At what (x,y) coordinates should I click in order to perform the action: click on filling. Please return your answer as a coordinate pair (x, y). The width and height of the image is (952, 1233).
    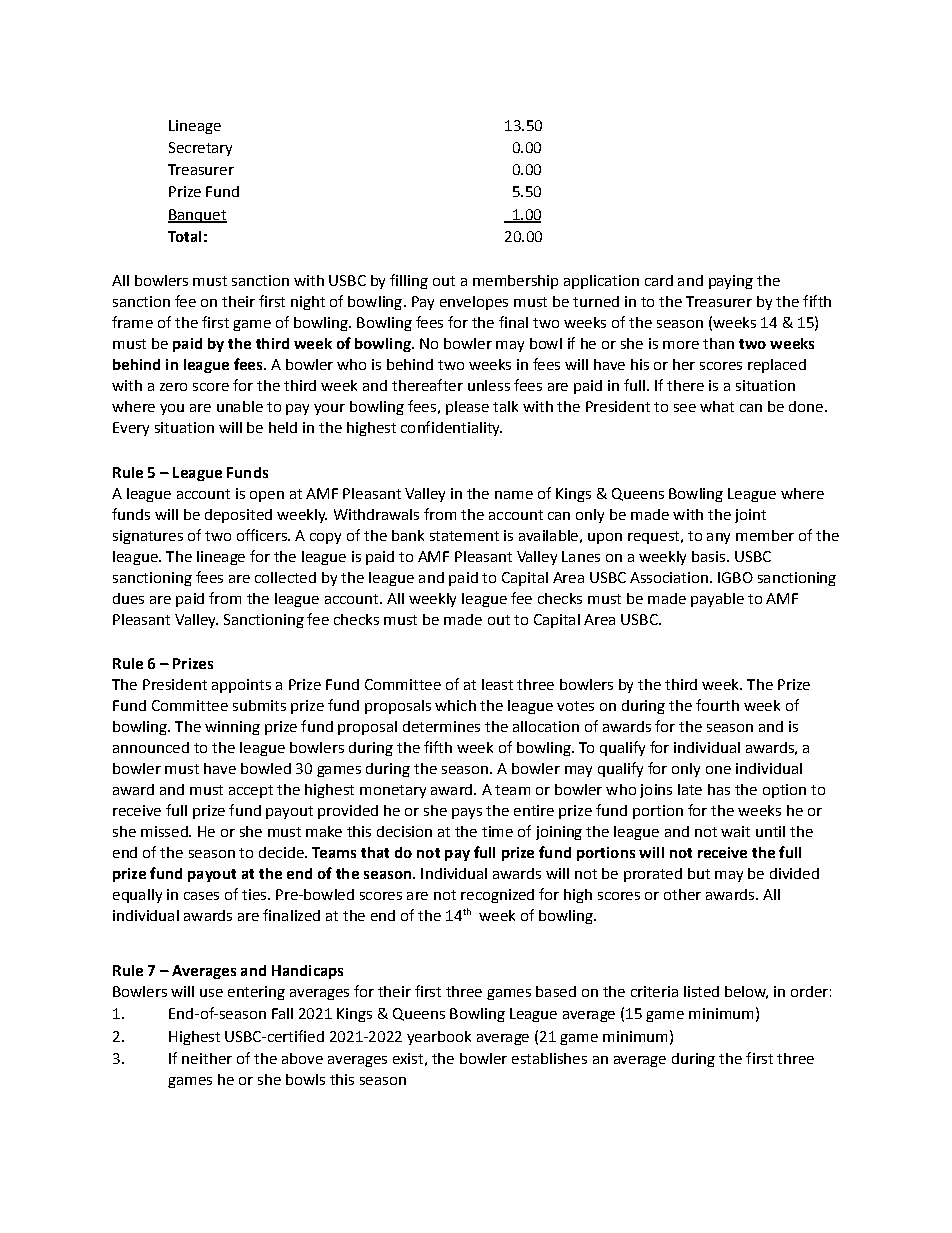
    Looking at the image, I should click on (409, 281).
